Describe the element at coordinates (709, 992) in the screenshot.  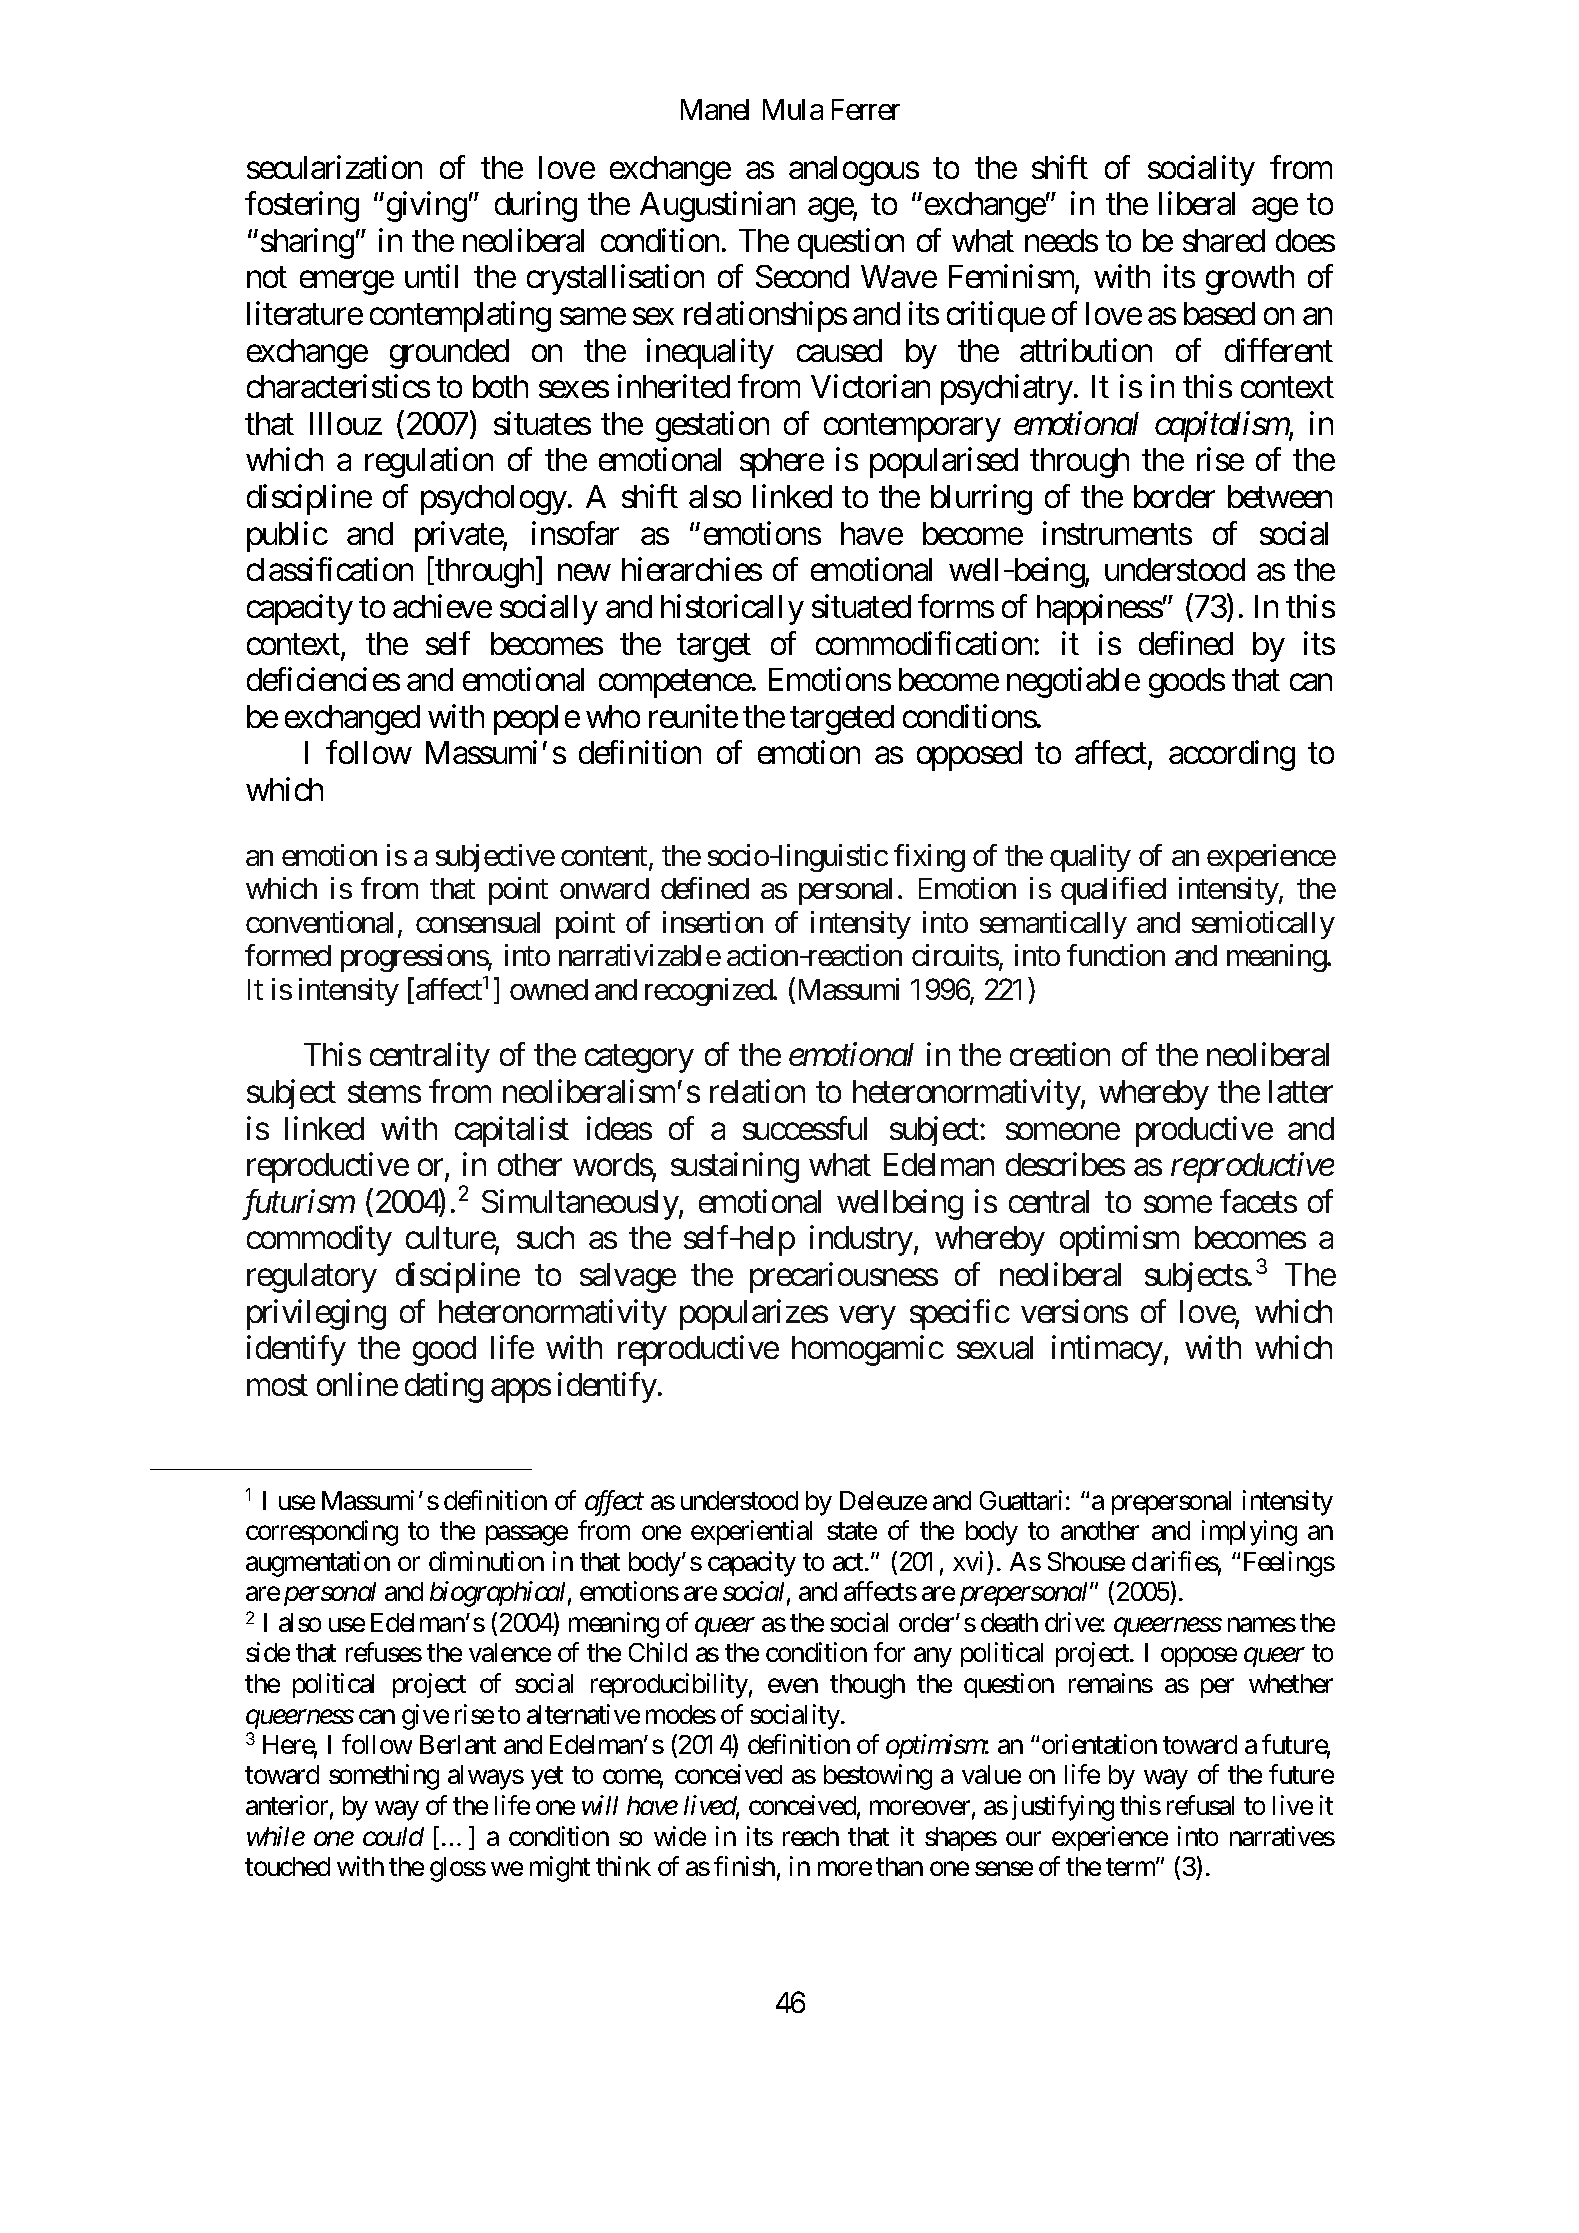
I see `recognized` at that location.
